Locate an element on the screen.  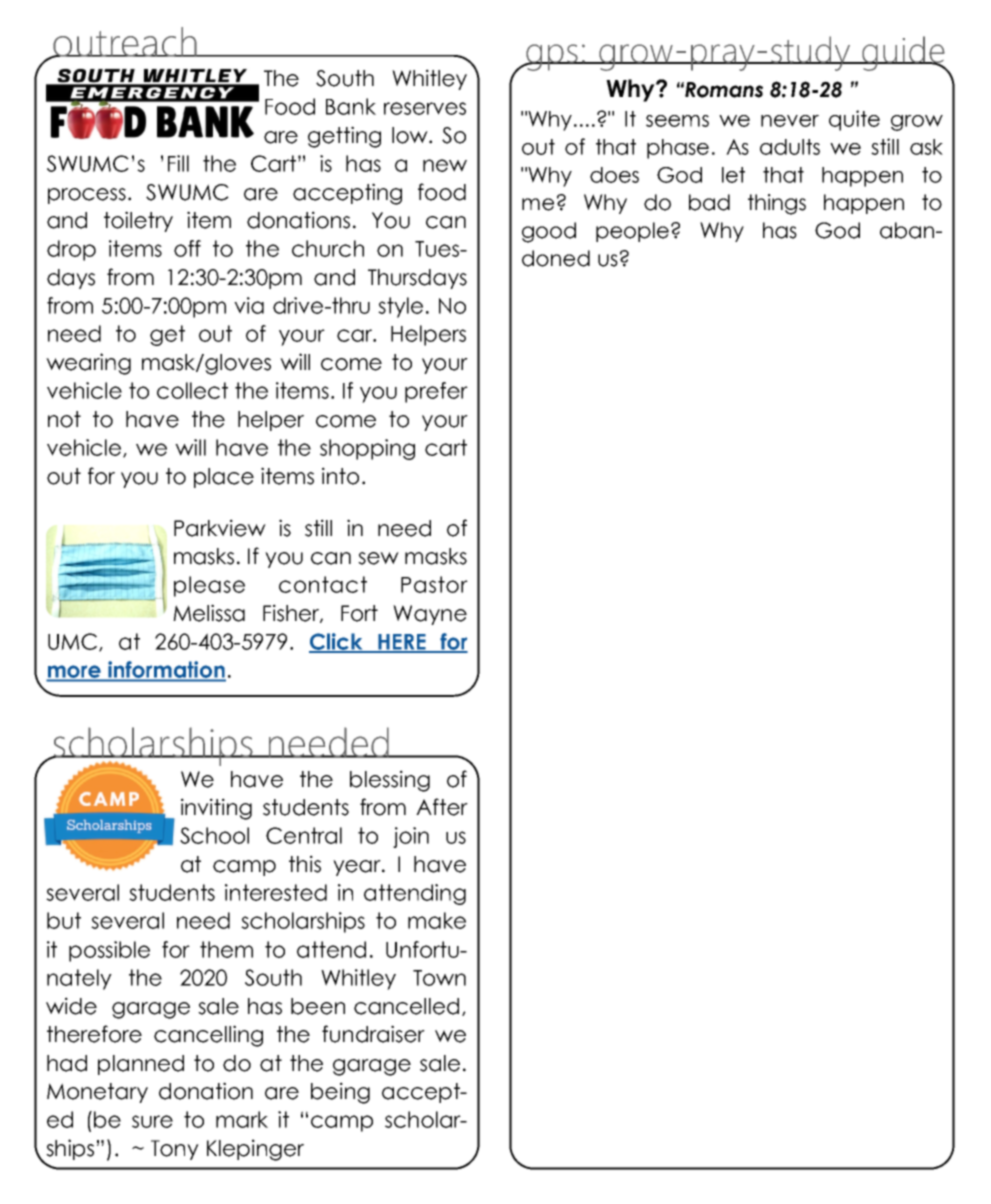
sure is located at coordinates (152, 1121).
